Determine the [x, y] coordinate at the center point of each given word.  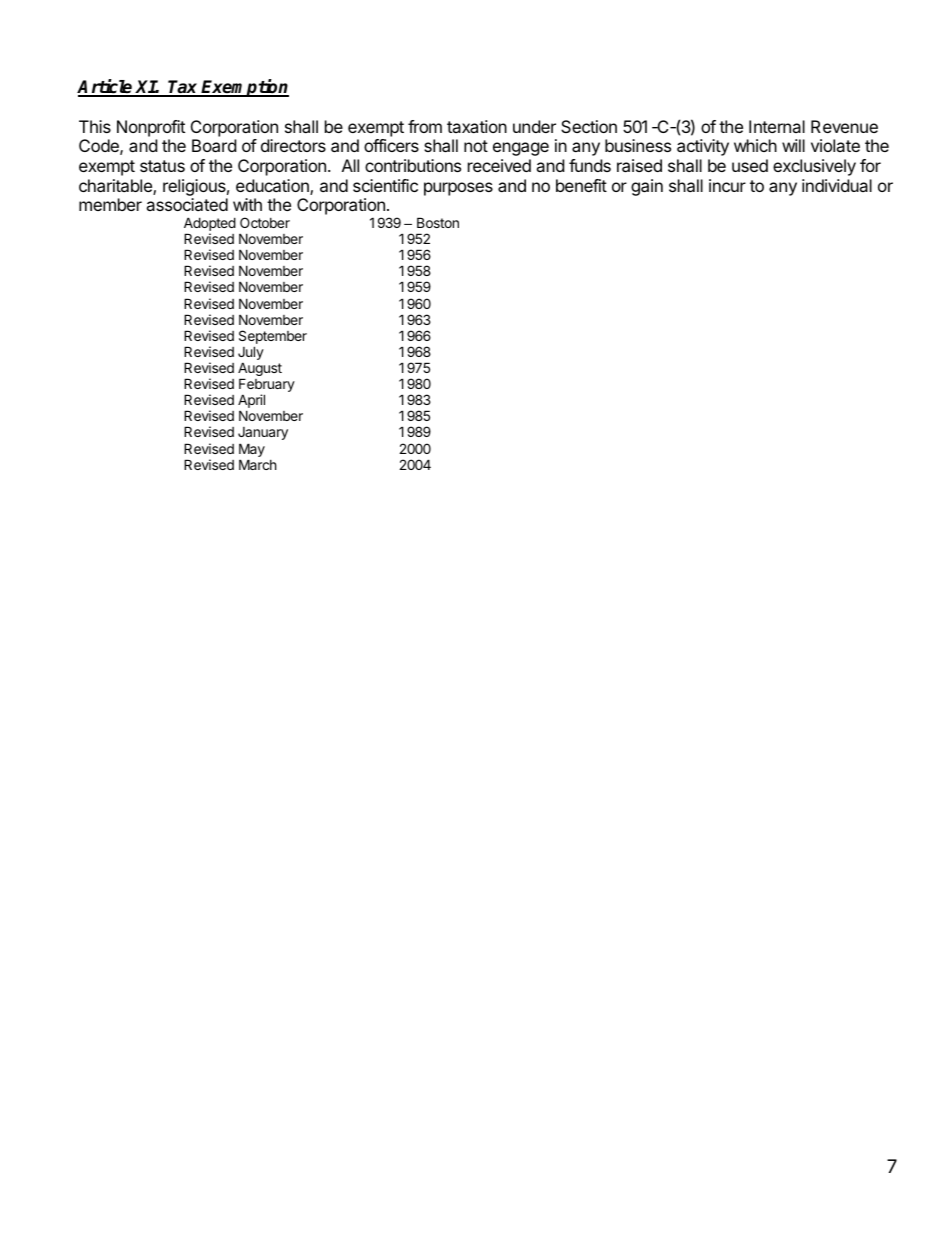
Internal [777, 126]
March [258, 464]
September [273, 338]
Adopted [210, 225]
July [251, 354]
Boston [438, 222]
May [252, 450]
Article [106, 87]
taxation [477, 126]
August [260, 370]
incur [727, 185]
